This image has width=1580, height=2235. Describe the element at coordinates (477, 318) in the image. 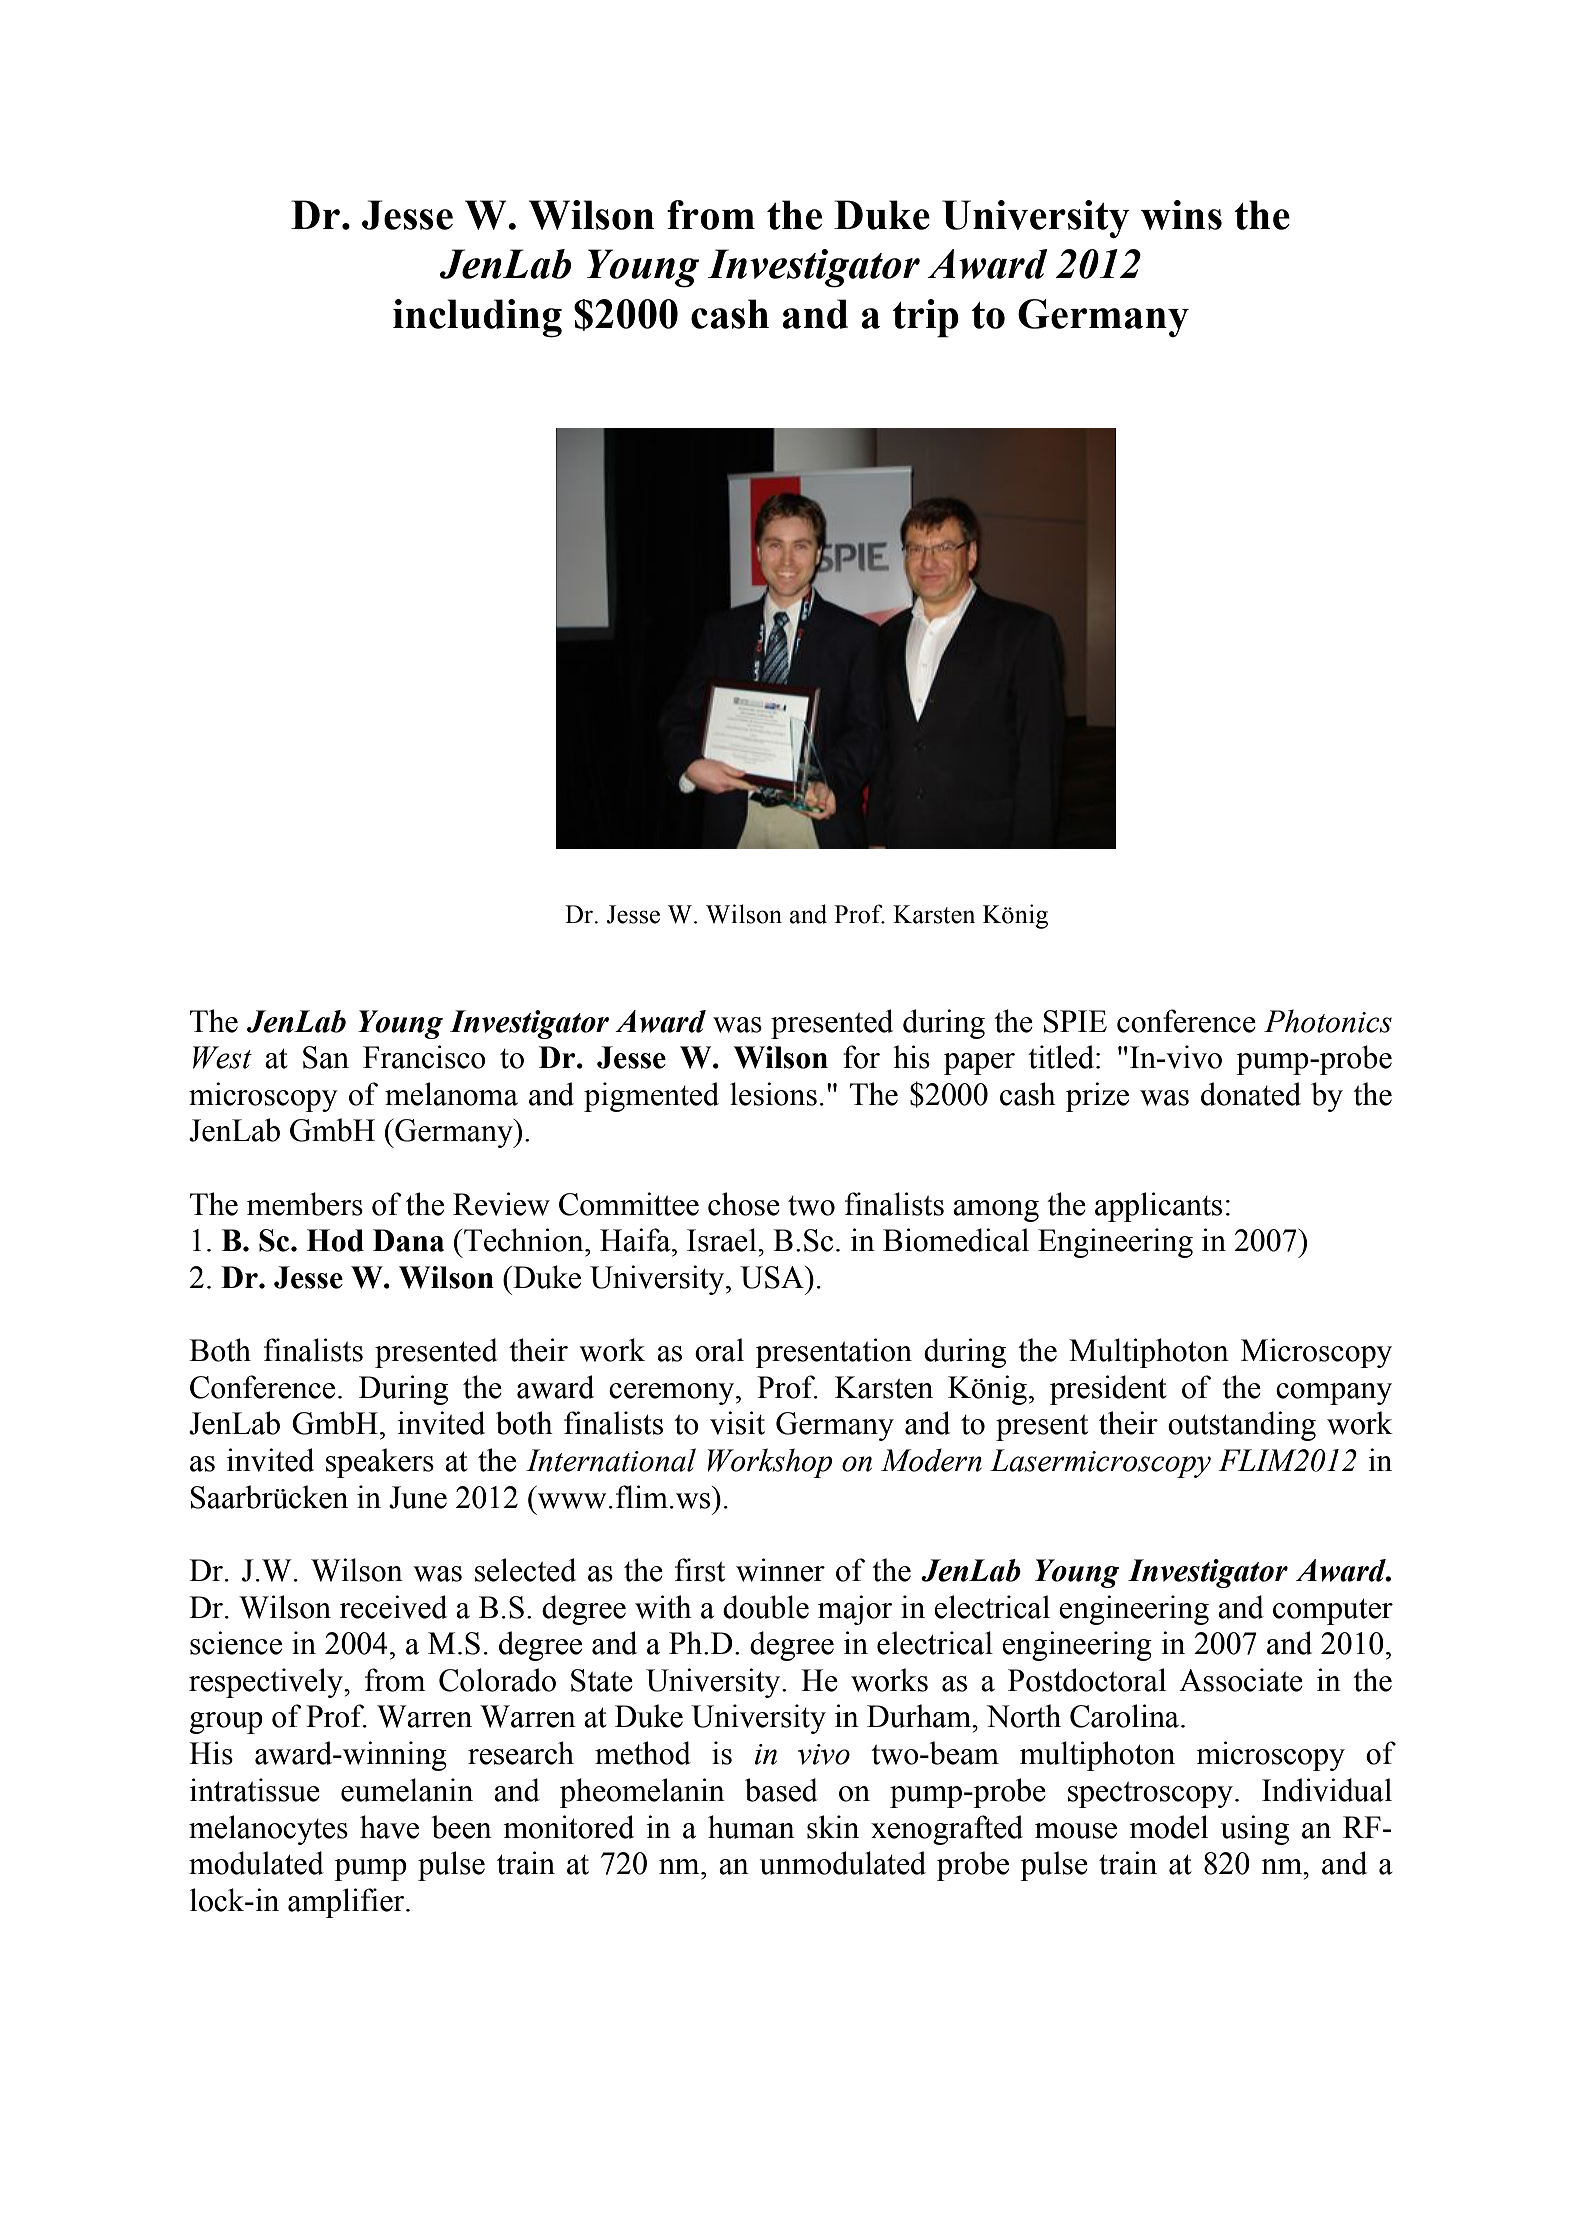

I see `including` at that location.
